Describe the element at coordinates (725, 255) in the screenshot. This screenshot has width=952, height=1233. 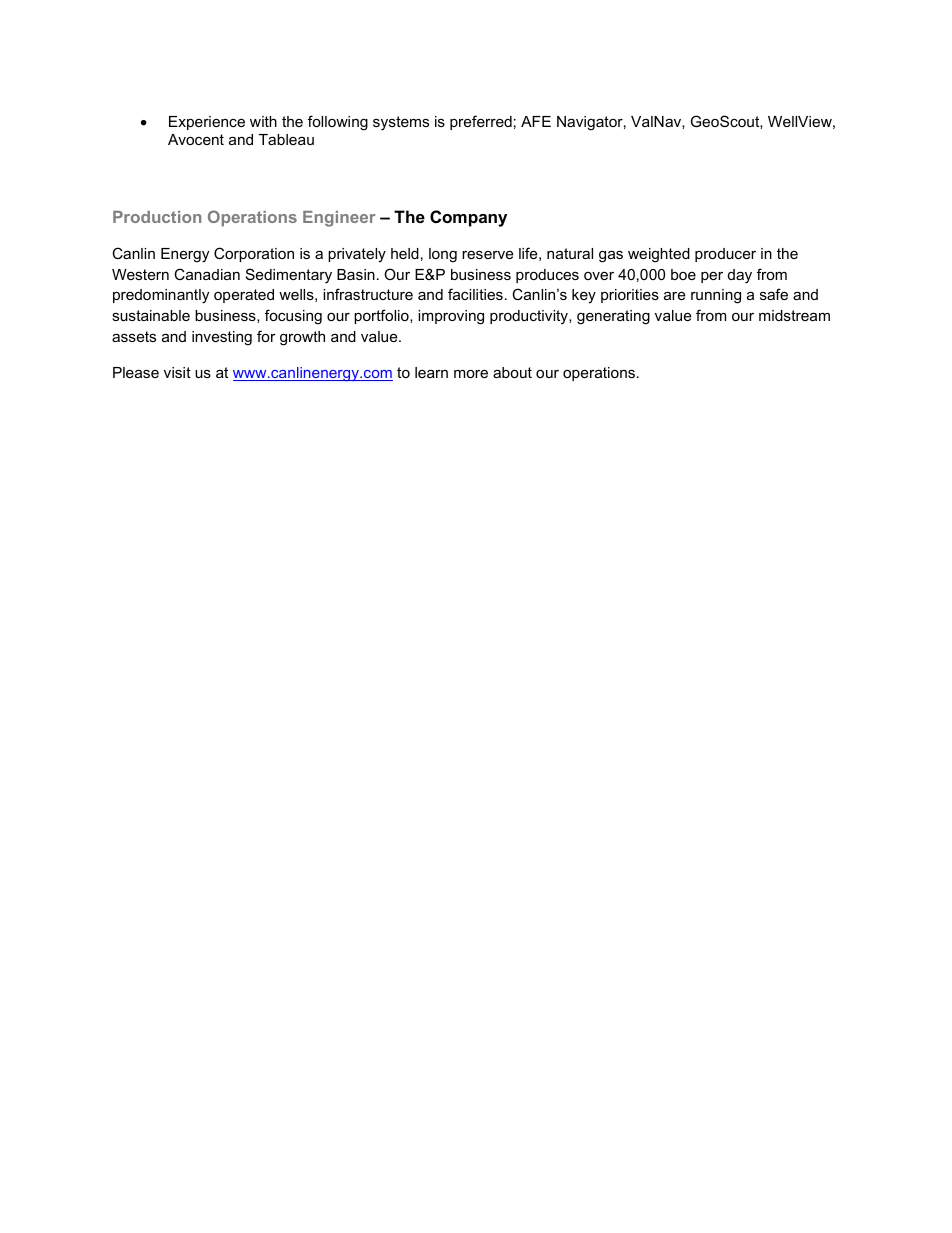
I see `producer` at that location.
